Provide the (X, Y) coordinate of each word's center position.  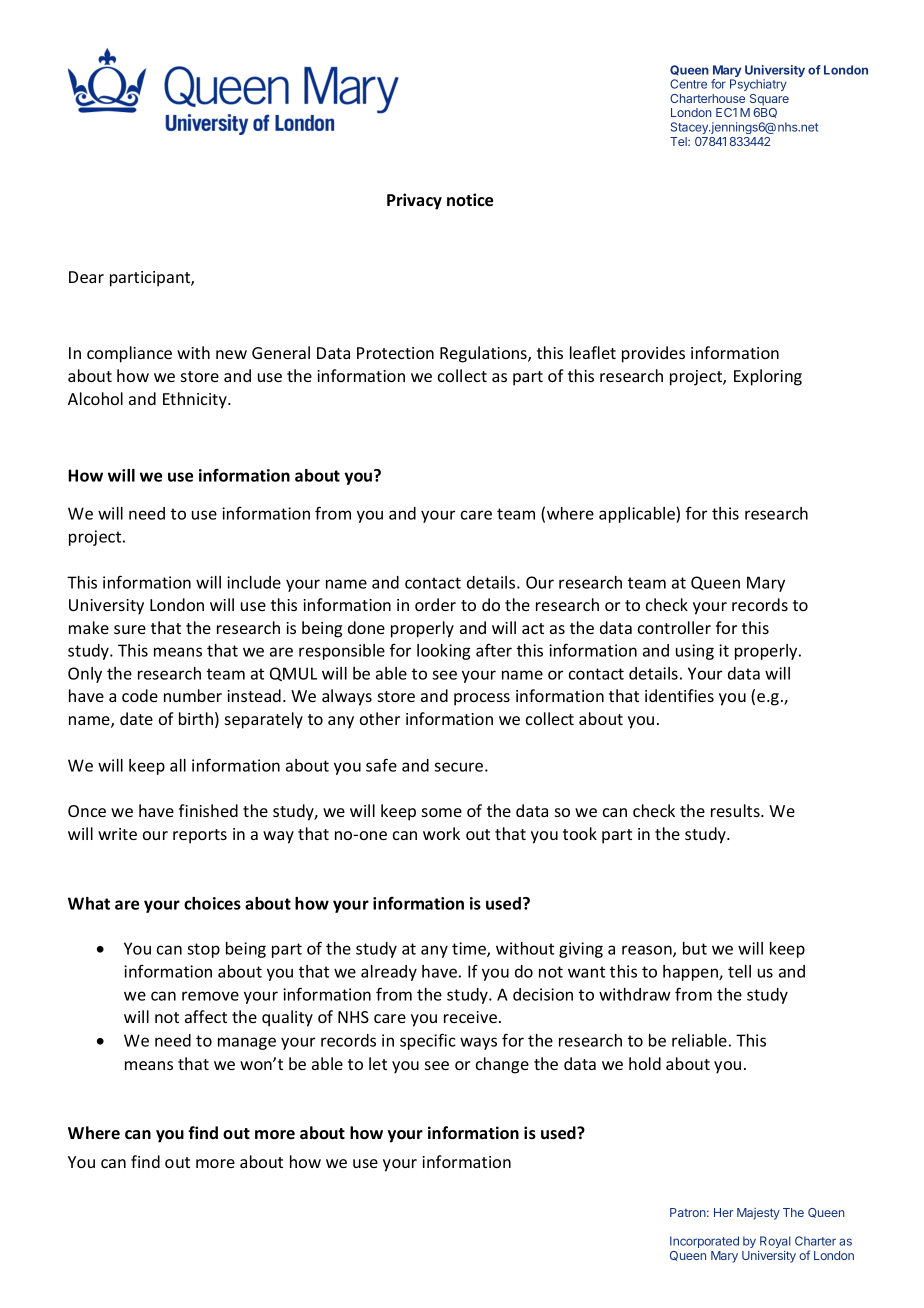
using (695, 652)
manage (247, 1043)
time (470, 949)
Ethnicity (196, 400)
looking (444, 652)
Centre (688, 84)
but (695, 948)
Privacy (414, 201)
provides (653, 354)
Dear (86, 277)
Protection (395, 353)
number (193, 695)
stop (203, 950)
